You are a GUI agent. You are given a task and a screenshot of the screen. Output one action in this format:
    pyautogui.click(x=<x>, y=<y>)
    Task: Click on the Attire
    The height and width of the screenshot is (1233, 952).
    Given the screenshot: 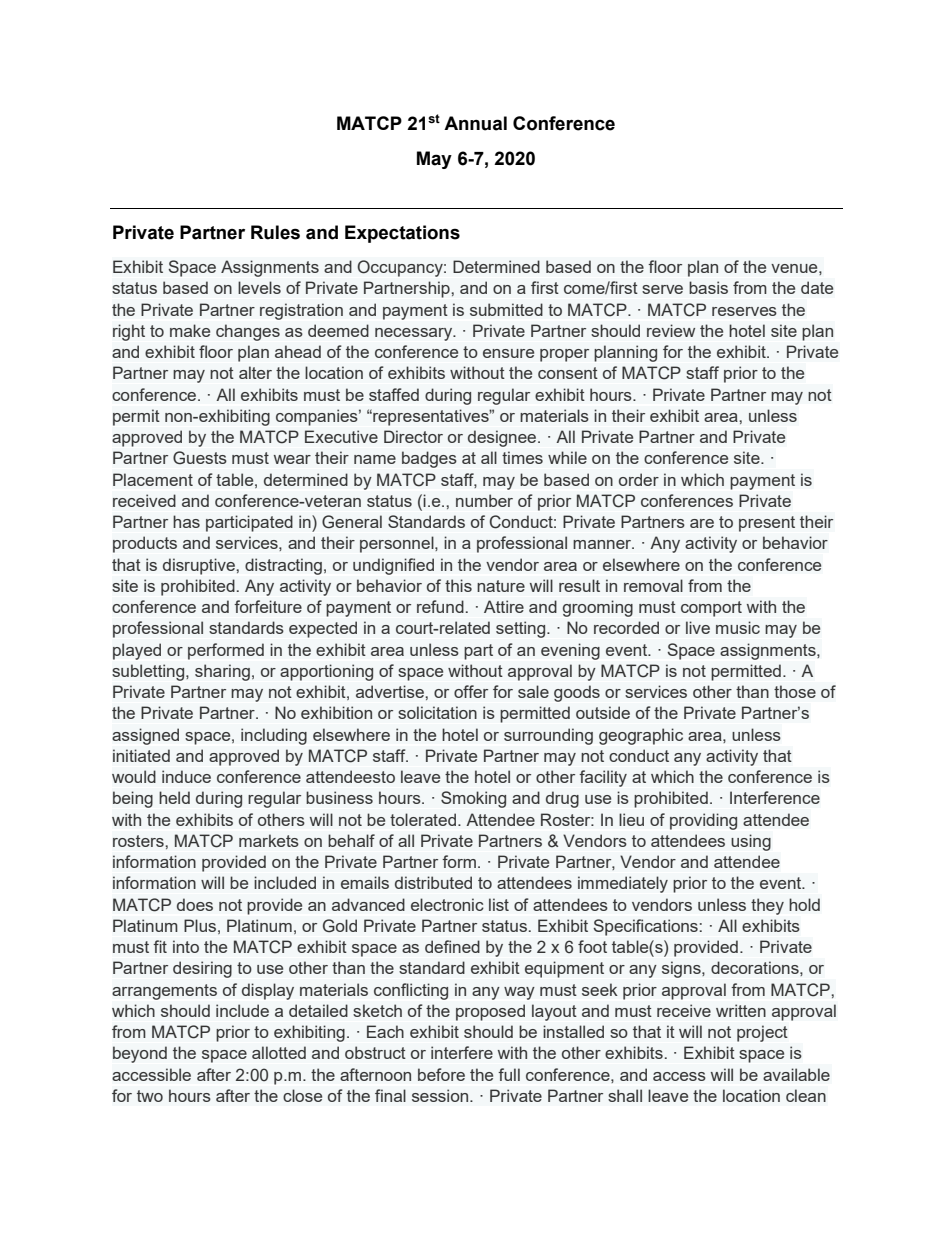 What is the action you would take?
    pyautogui.click(x=504, y=606)
